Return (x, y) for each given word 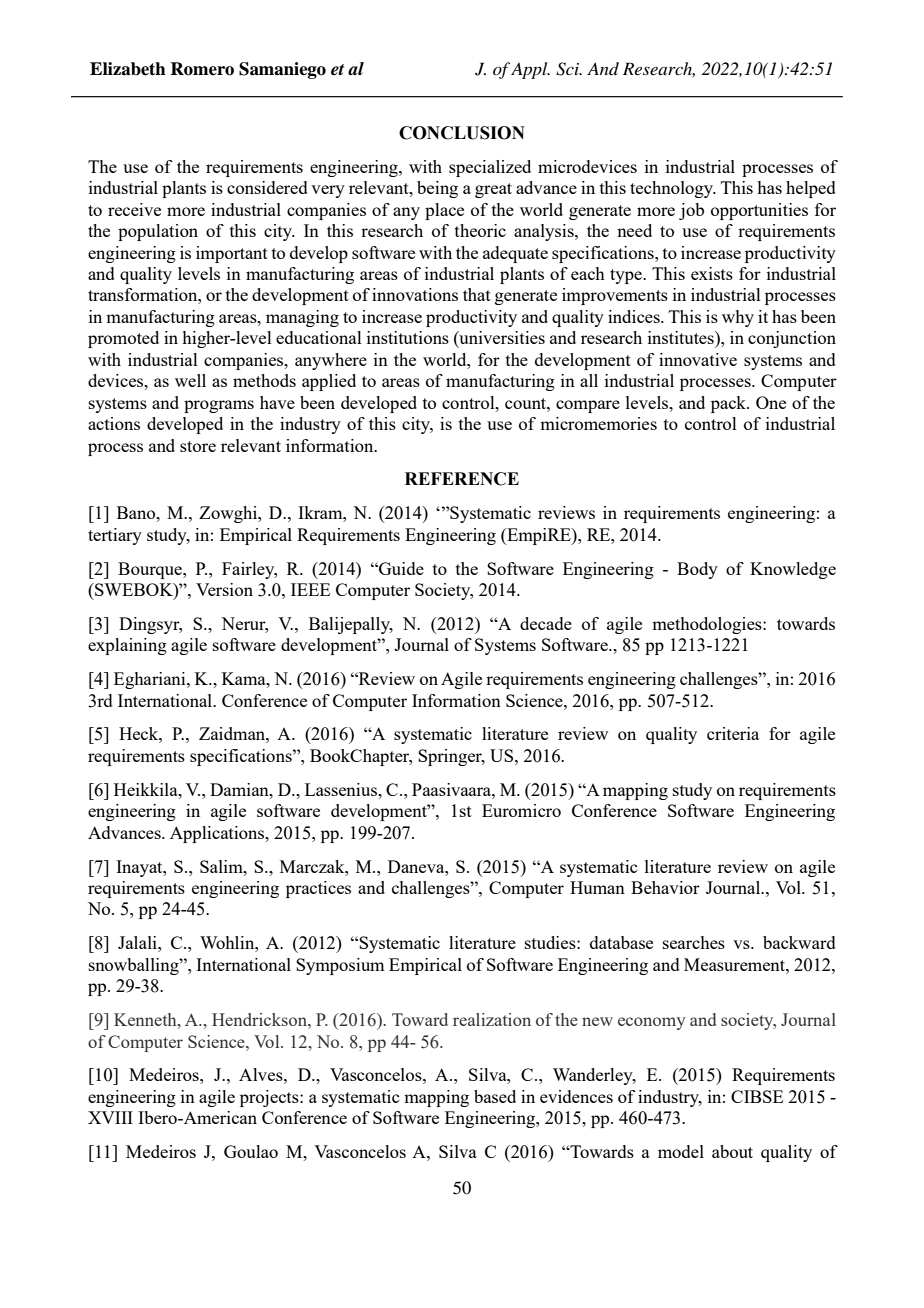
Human (597, 887)
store (198, 446)
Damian (240, 789)
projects (270, 1098)
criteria (733, 733)
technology (673, 189)
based (495, 1096)
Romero (202, 69)
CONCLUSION (462, 133)
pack (730, 404)
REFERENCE (462, 479)
